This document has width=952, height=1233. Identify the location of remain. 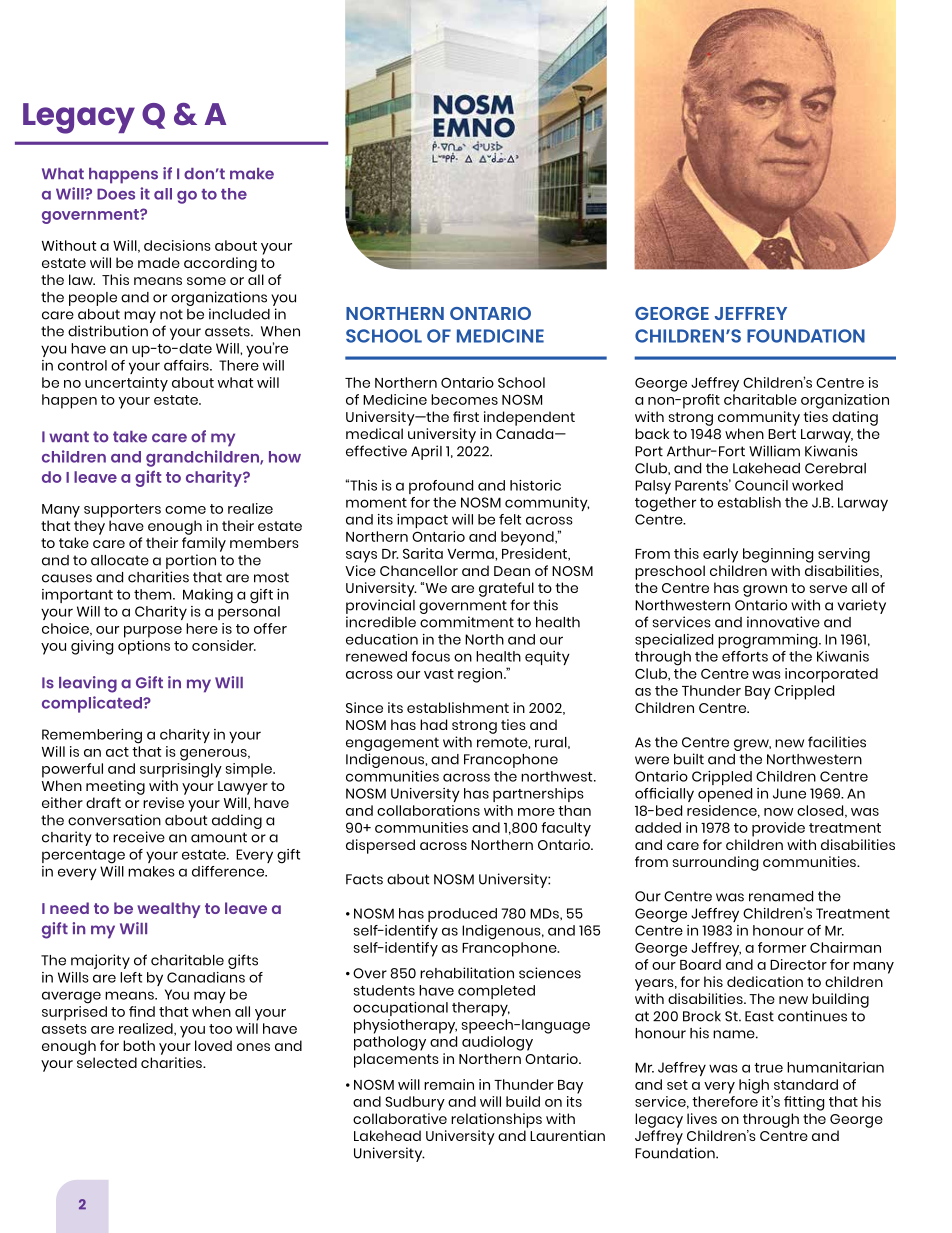
(449, 1084).
